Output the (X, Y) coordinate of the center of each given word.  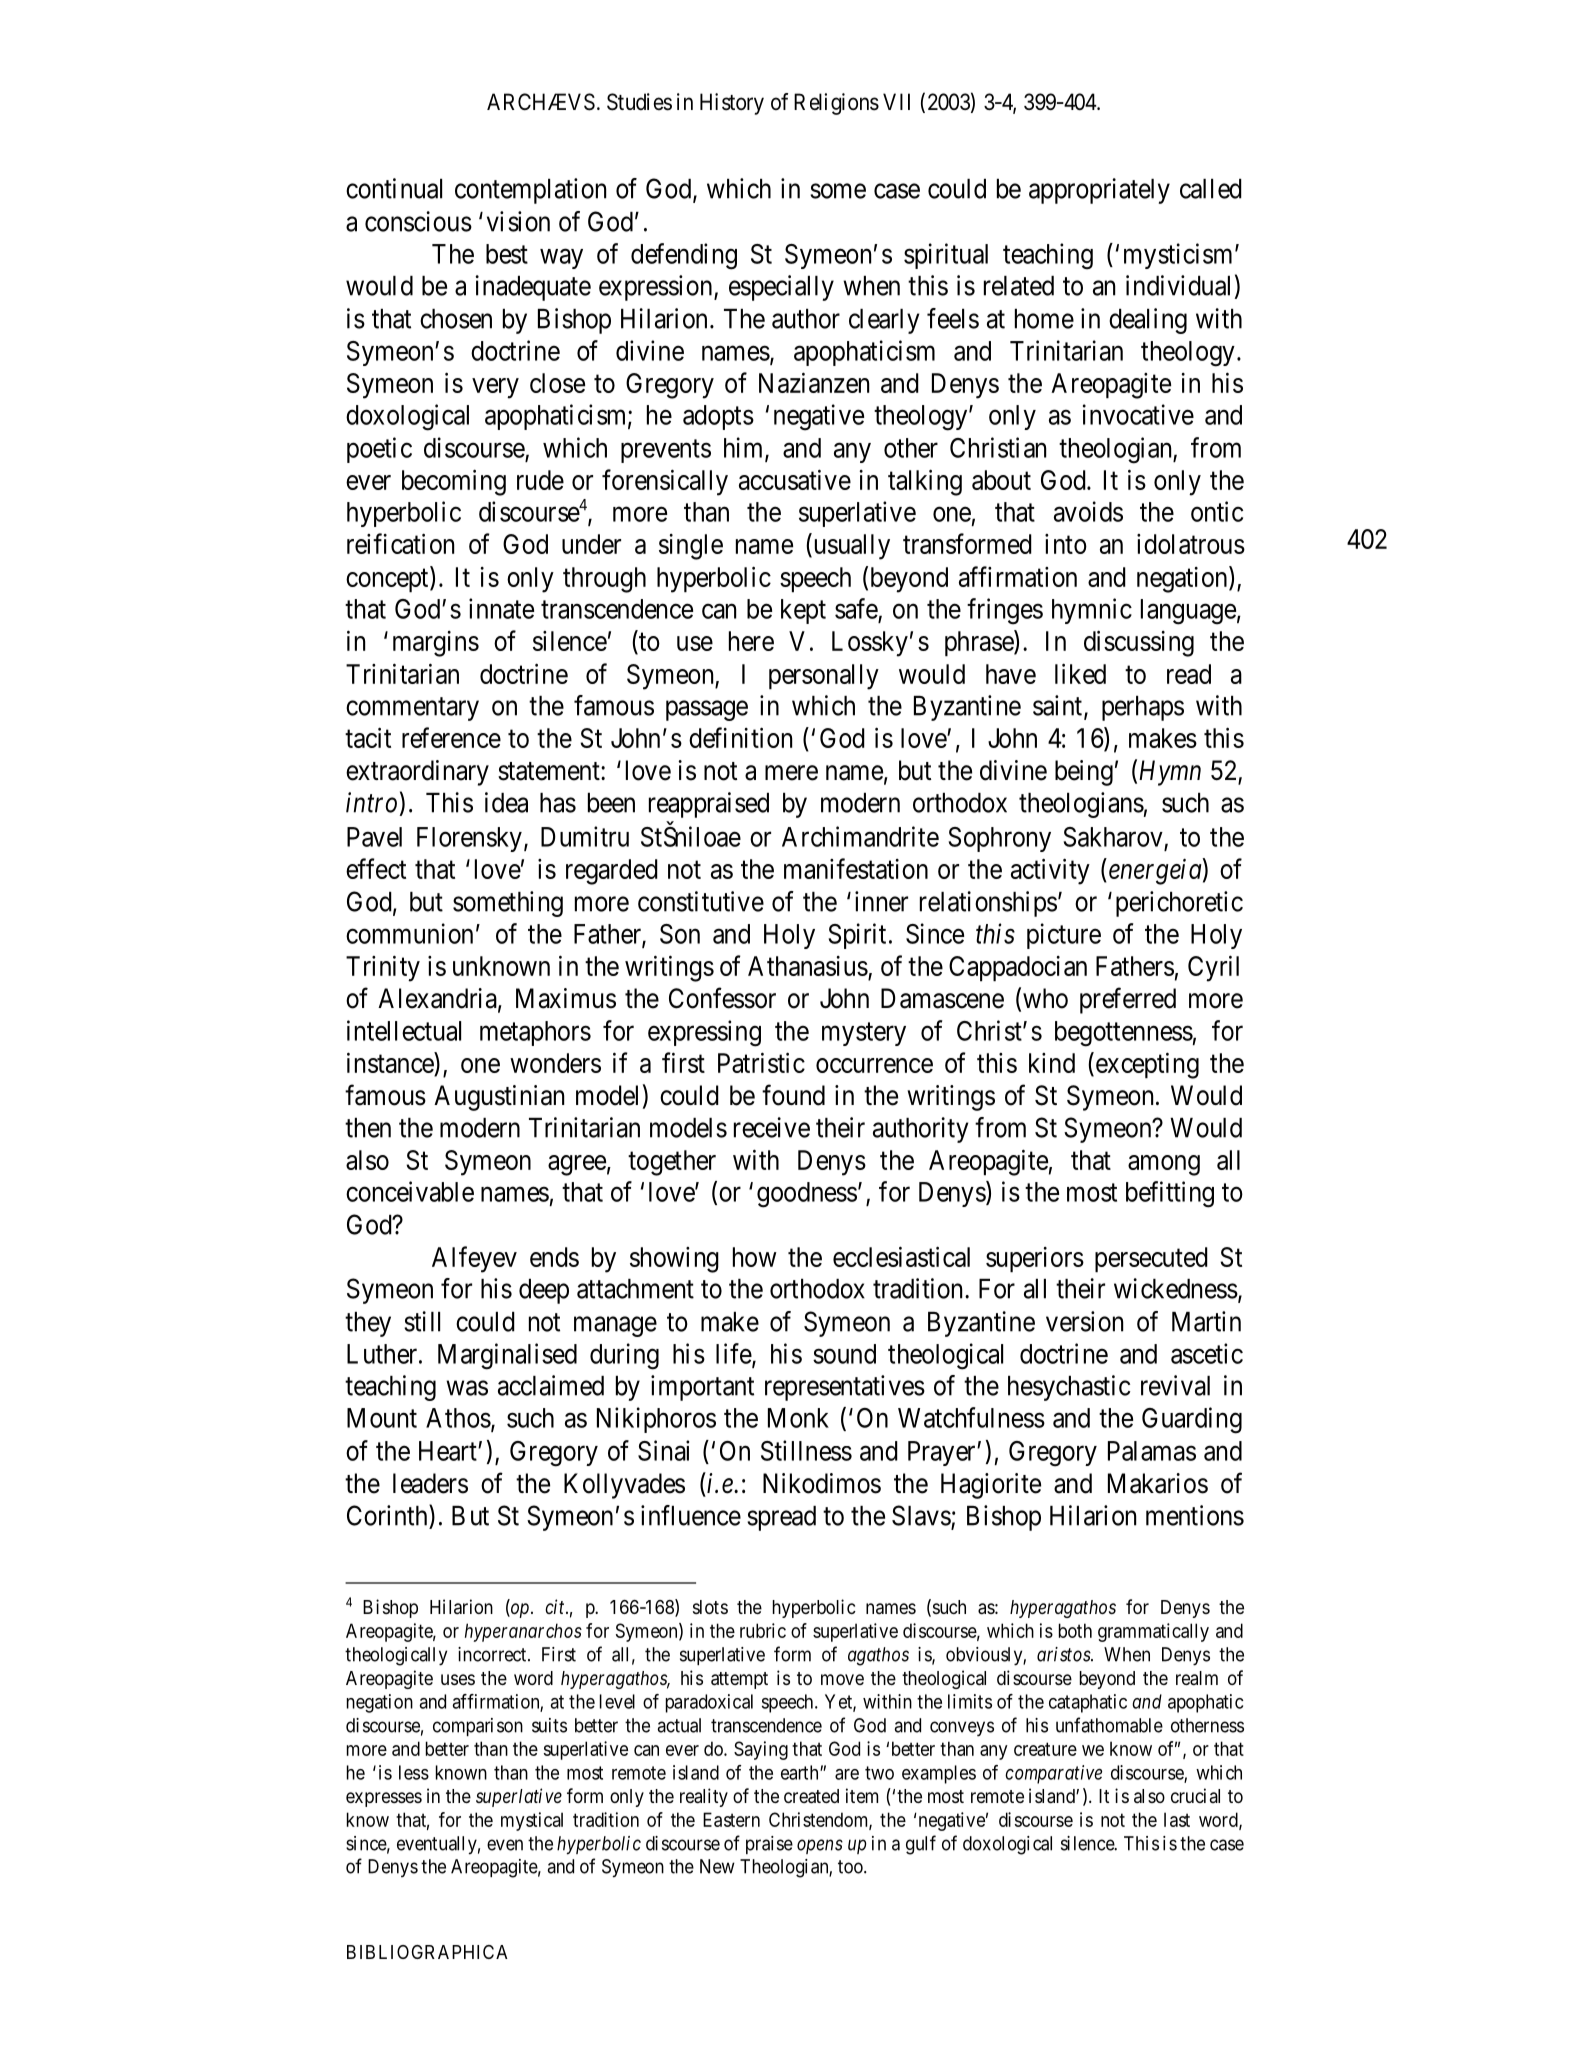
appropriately (1099, 191)
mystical (532, 1821)
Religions (836, 104)
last (1177, 1819)
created (811, 1796)
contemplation (530, 191)
